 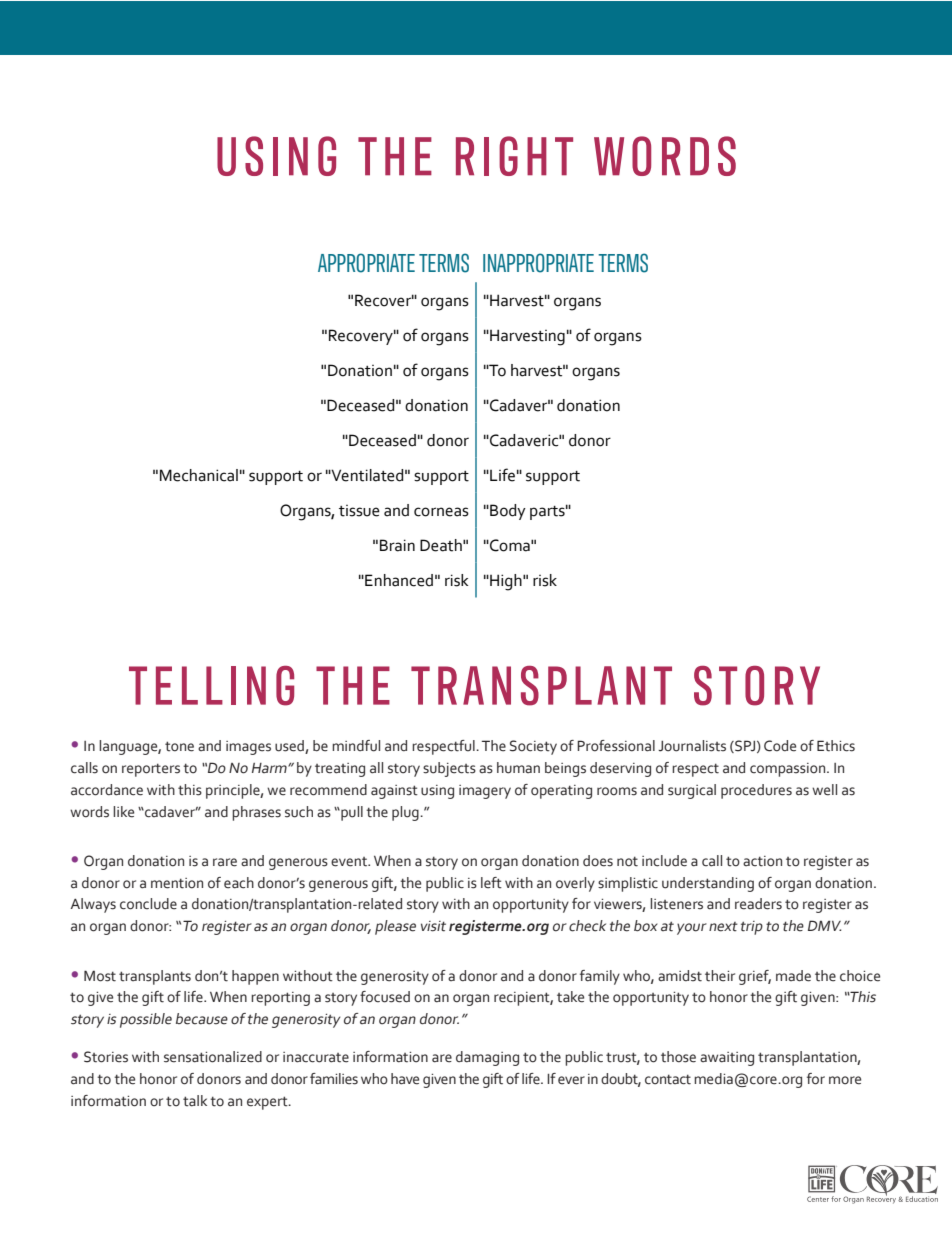 What do you see at coordinates (195, 1101) in the page?
I see `talk` at bounding box center [195, 1101].
